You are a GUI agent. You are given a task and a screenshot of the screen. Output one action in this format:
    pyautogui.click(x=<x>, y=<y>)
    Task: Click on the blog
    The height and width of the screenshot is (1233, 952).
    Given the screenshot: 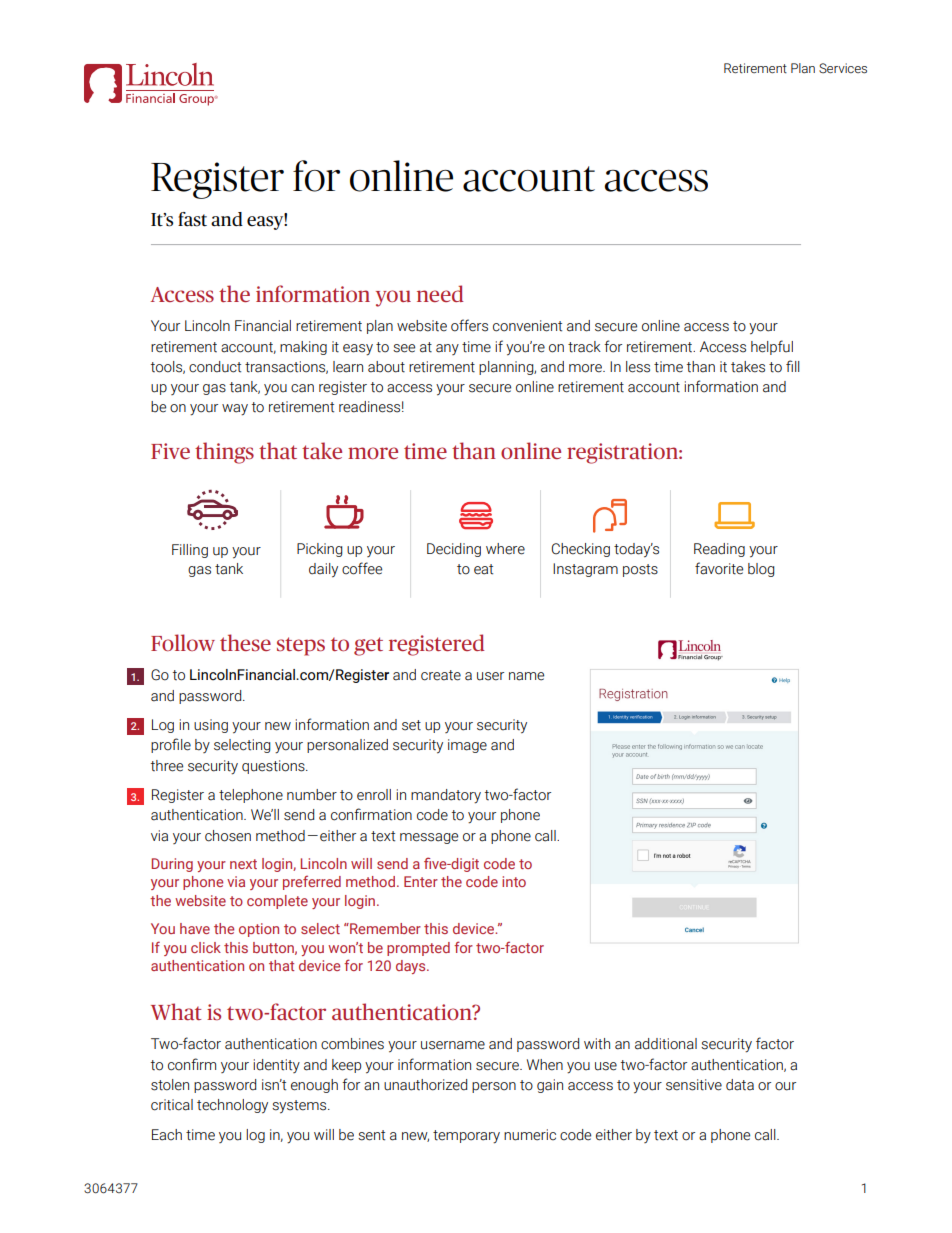 What is the action you would take?
    pyautogui.click(x=761, y=570)
